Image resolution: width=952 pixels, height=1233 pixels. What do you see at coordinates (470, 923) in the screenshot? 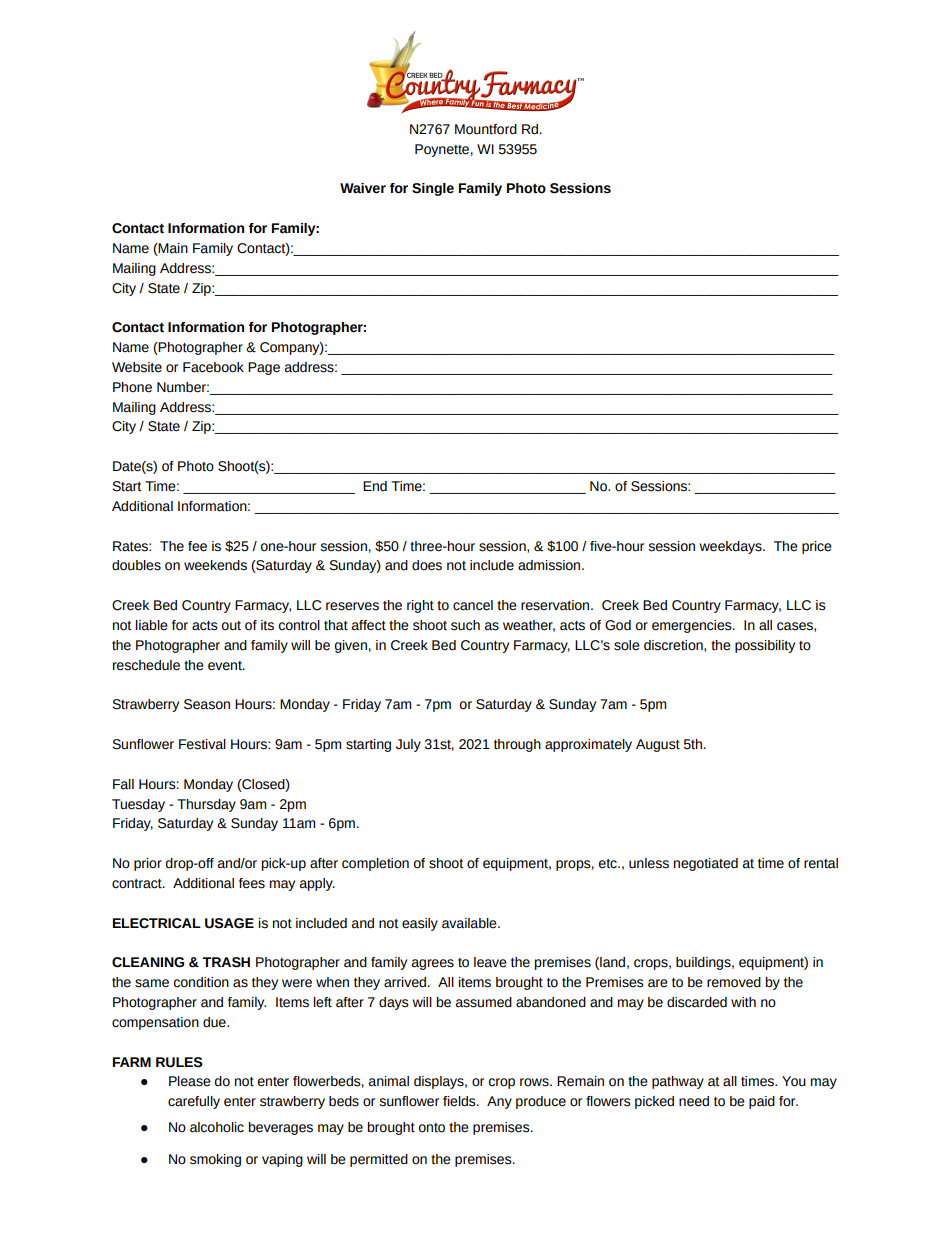
I see `available` at bounding box center [470, 923].
